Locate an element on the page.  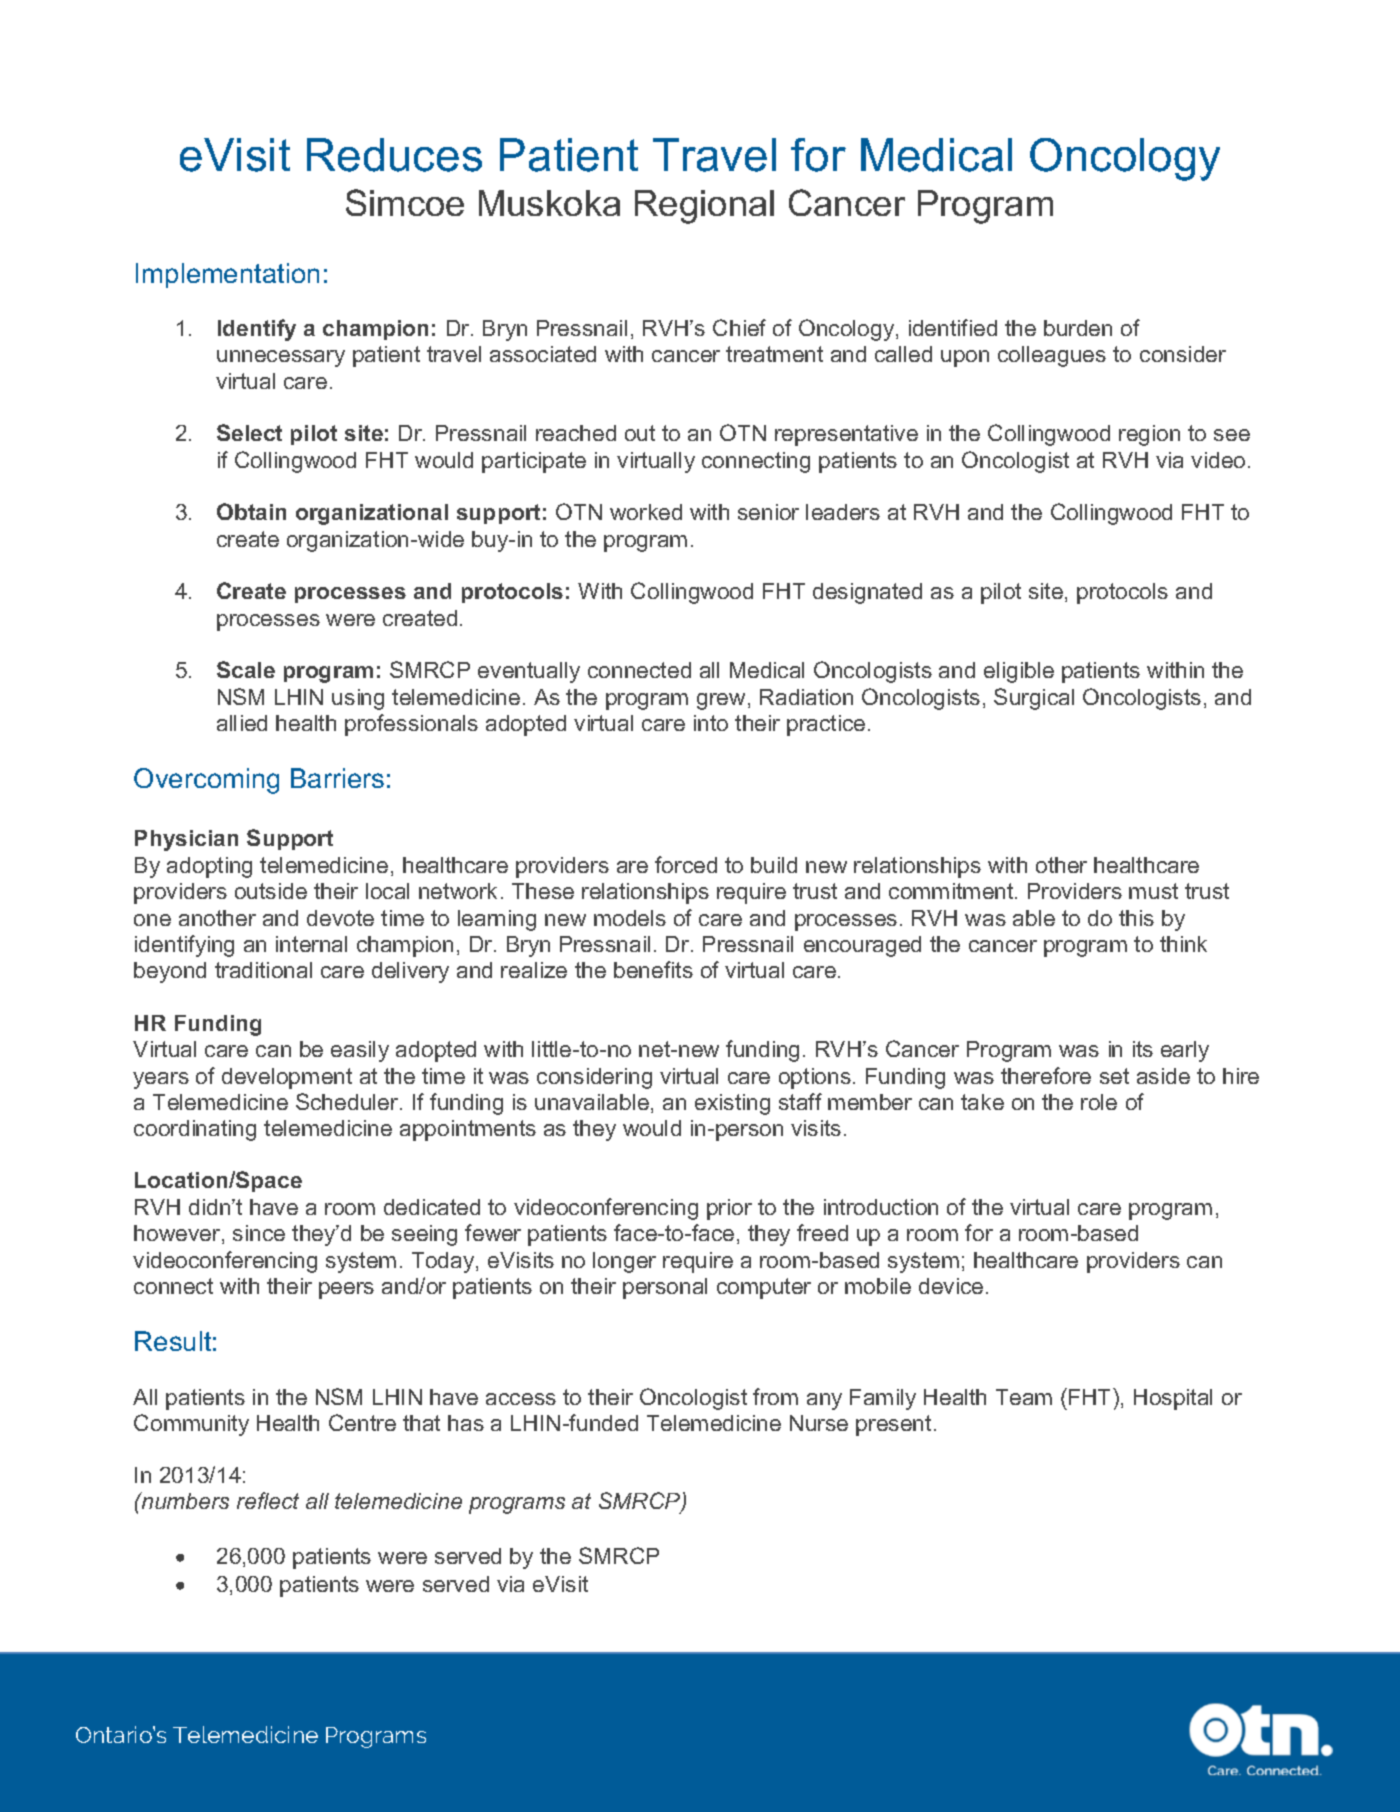
from is located at coordinates (775, 1396).
